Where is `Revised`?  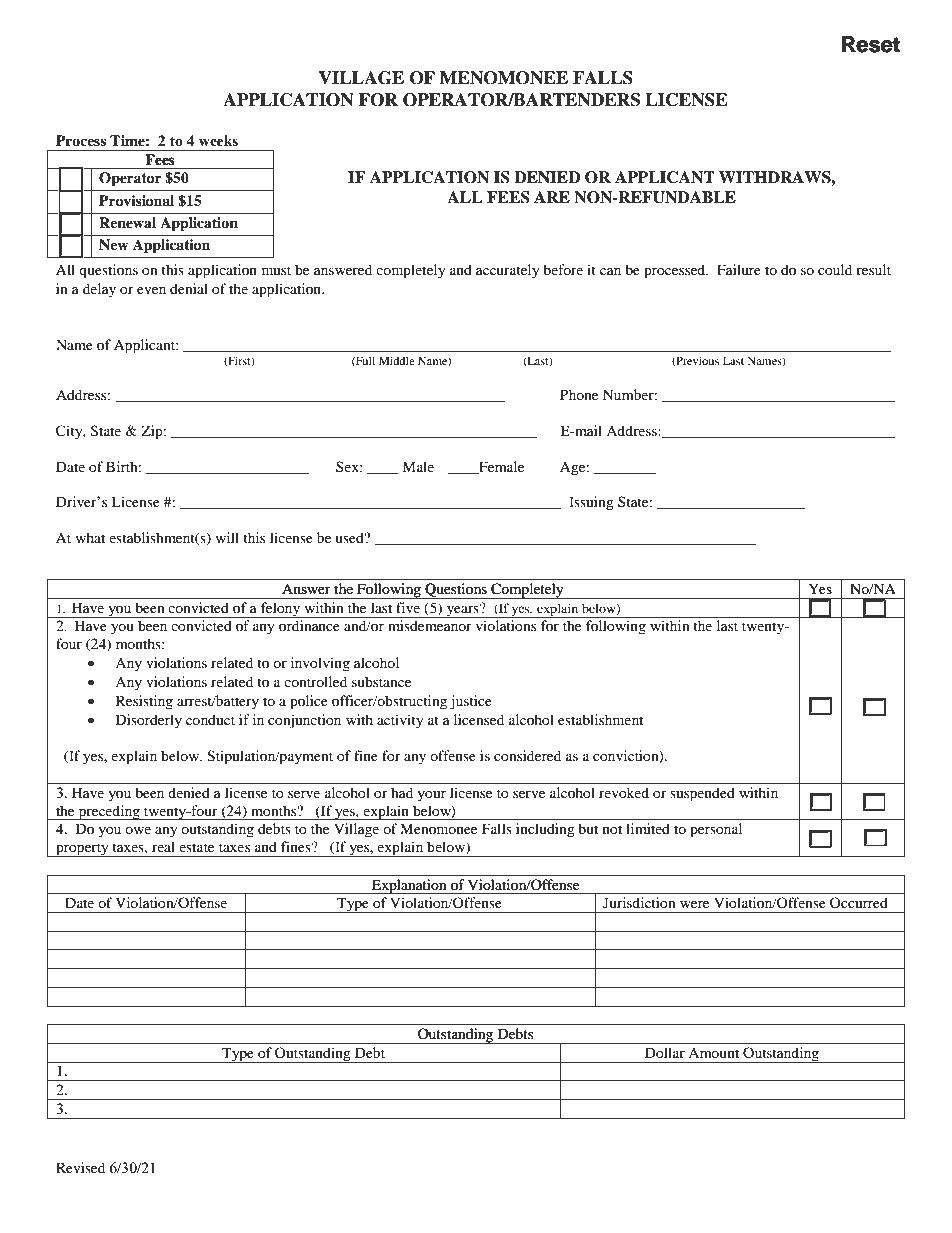 Revised is located at coordinates (80, 1167).
